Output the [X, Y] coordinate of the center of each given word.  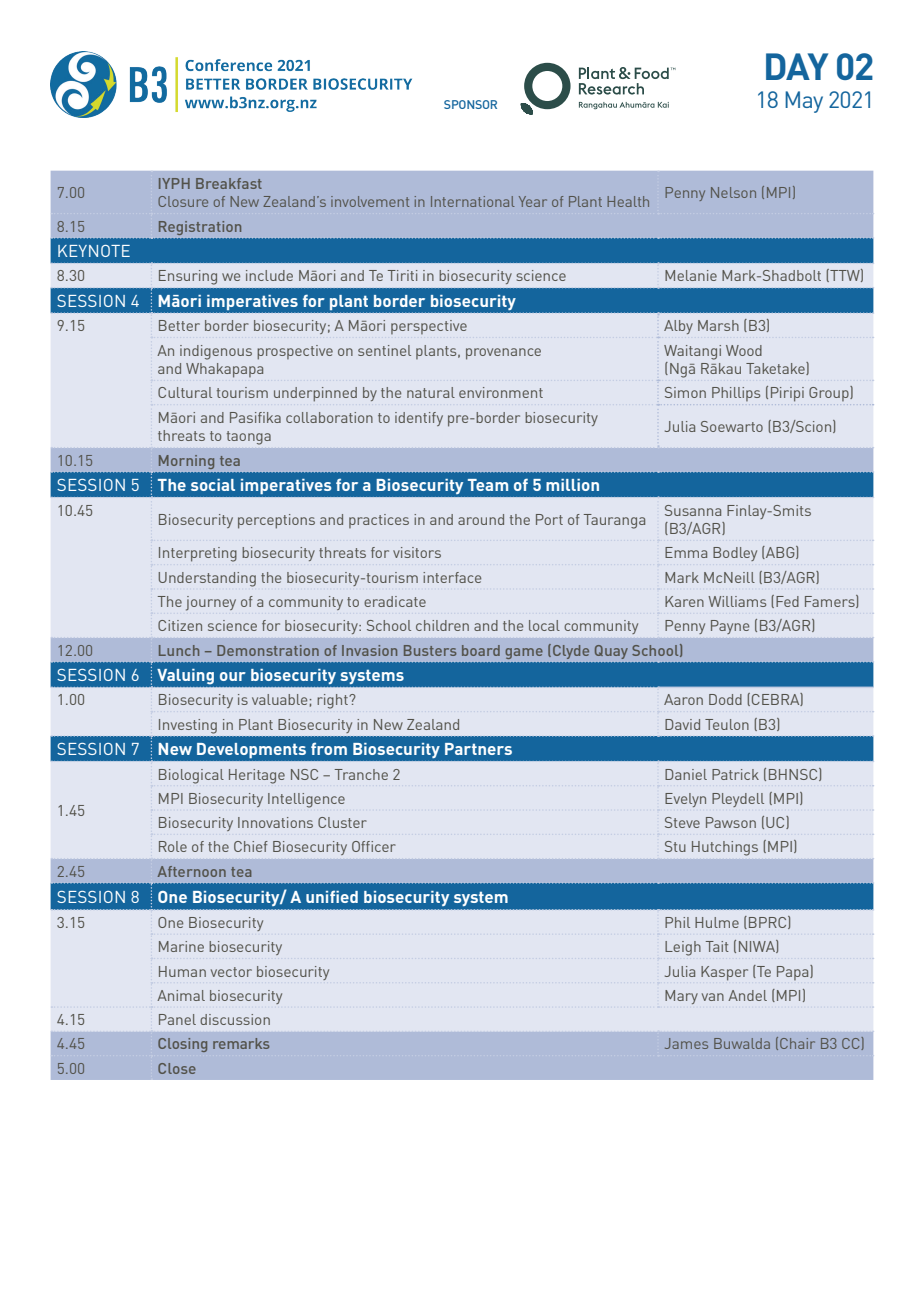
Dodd [725, 699]
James [686, 1043]
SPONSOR [470, 104]
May [804, 102]
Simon [685, 392]
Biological [191, 776]
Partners [478, 749]
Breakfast [229, 183]
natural [431, 392]
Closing [182, 1045]
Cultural [185, 392]
